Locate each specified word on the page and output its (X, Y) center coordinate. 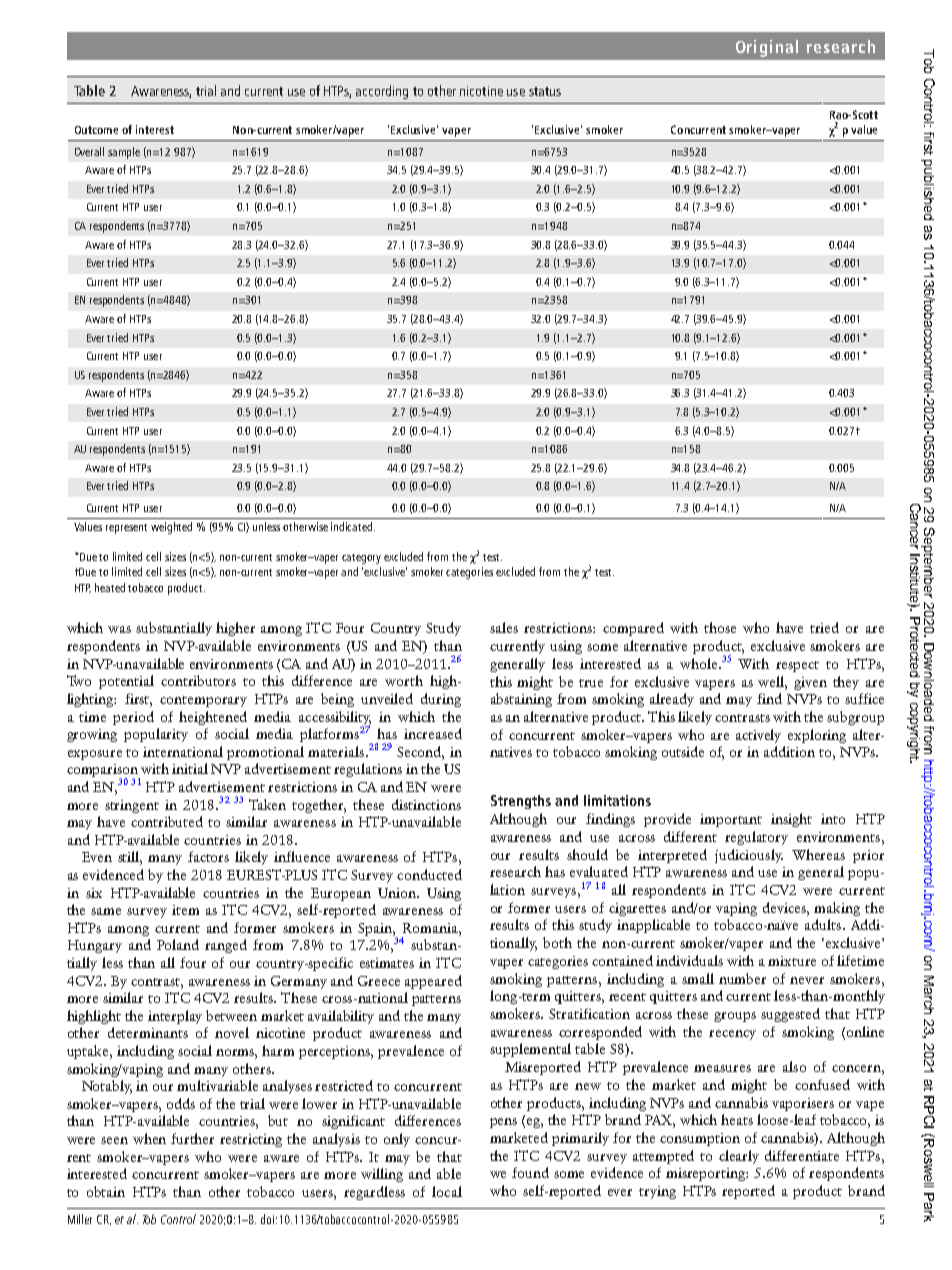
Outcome (96, 130)
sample (124, 153)
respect (797, 666)
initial (190, 768)
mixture (792, 961)
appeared (433, 982)
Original (767, 48)
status (545, 91)
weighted (171, 528)
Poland (178, 944)
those (720, 627)
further (192, 1138)
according (382, 92)
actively (758, 736)
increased (433, 733)
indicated (353, 526)
